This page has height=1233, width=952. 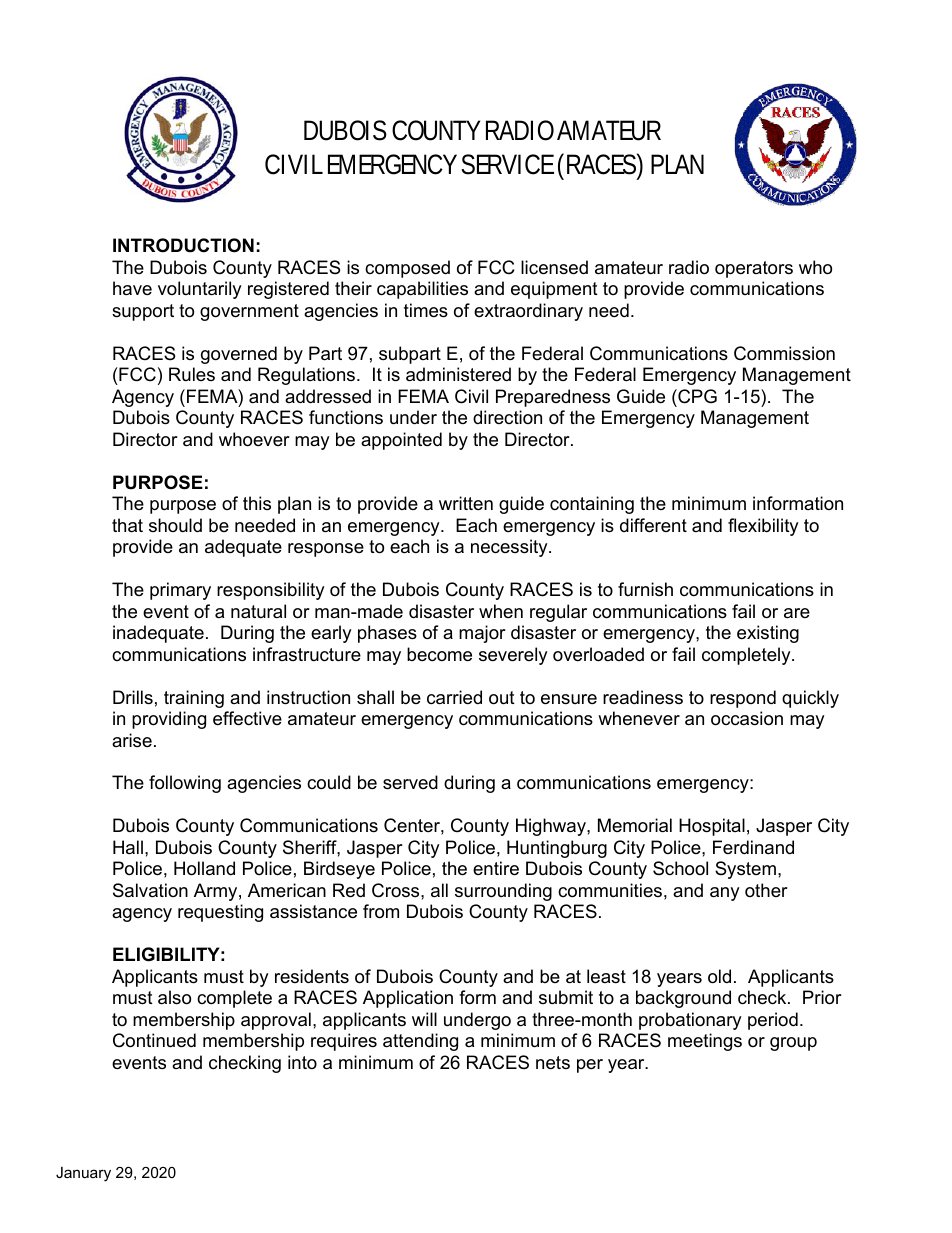 I want to click on voluntarily, so click(x=200, y=290).
